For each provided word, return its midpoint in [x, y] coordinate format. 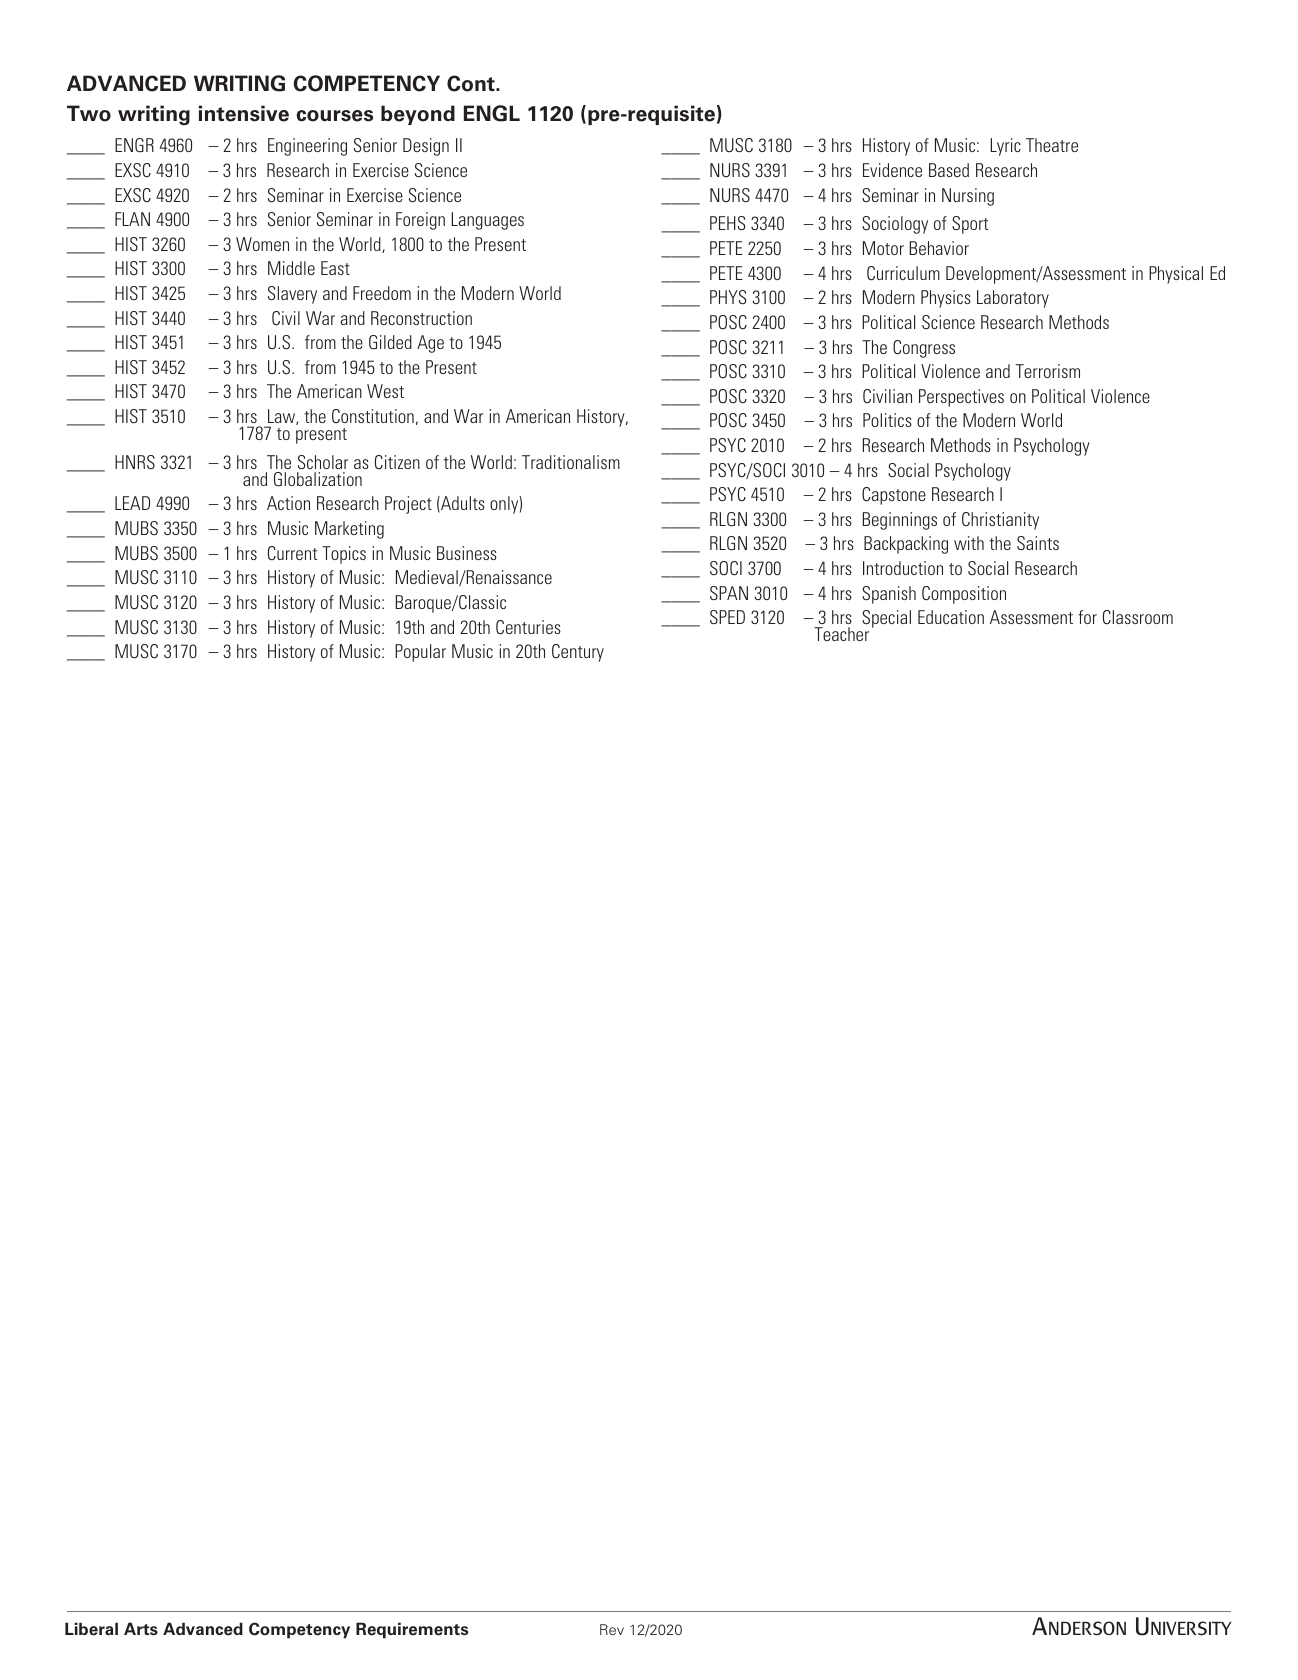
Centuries [528, 627]
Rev [612, 1629]
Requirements [412, 1630]
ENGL [492, 113]
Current [292, 553]
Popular [420, 653]
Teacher [841, 634]
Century [578, 653]
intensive [244, 113]
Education [951, 617]
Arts [141, 1628]
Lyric [1005, 147]
